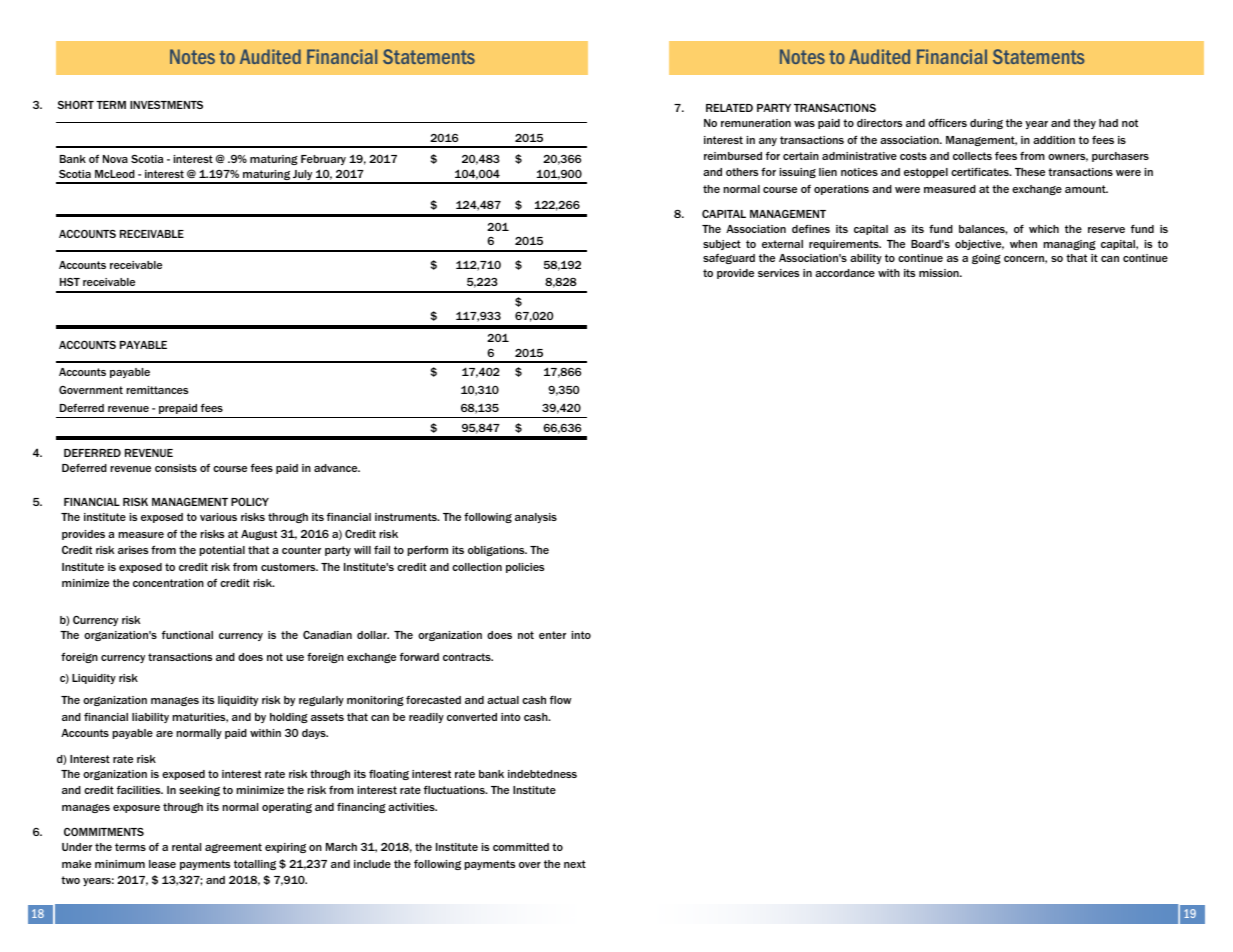 The width and height of the image is (1233, 952). What do you see at coordinates (986, 124) in the image?
I see `during` at bounding box center [986, 124].
